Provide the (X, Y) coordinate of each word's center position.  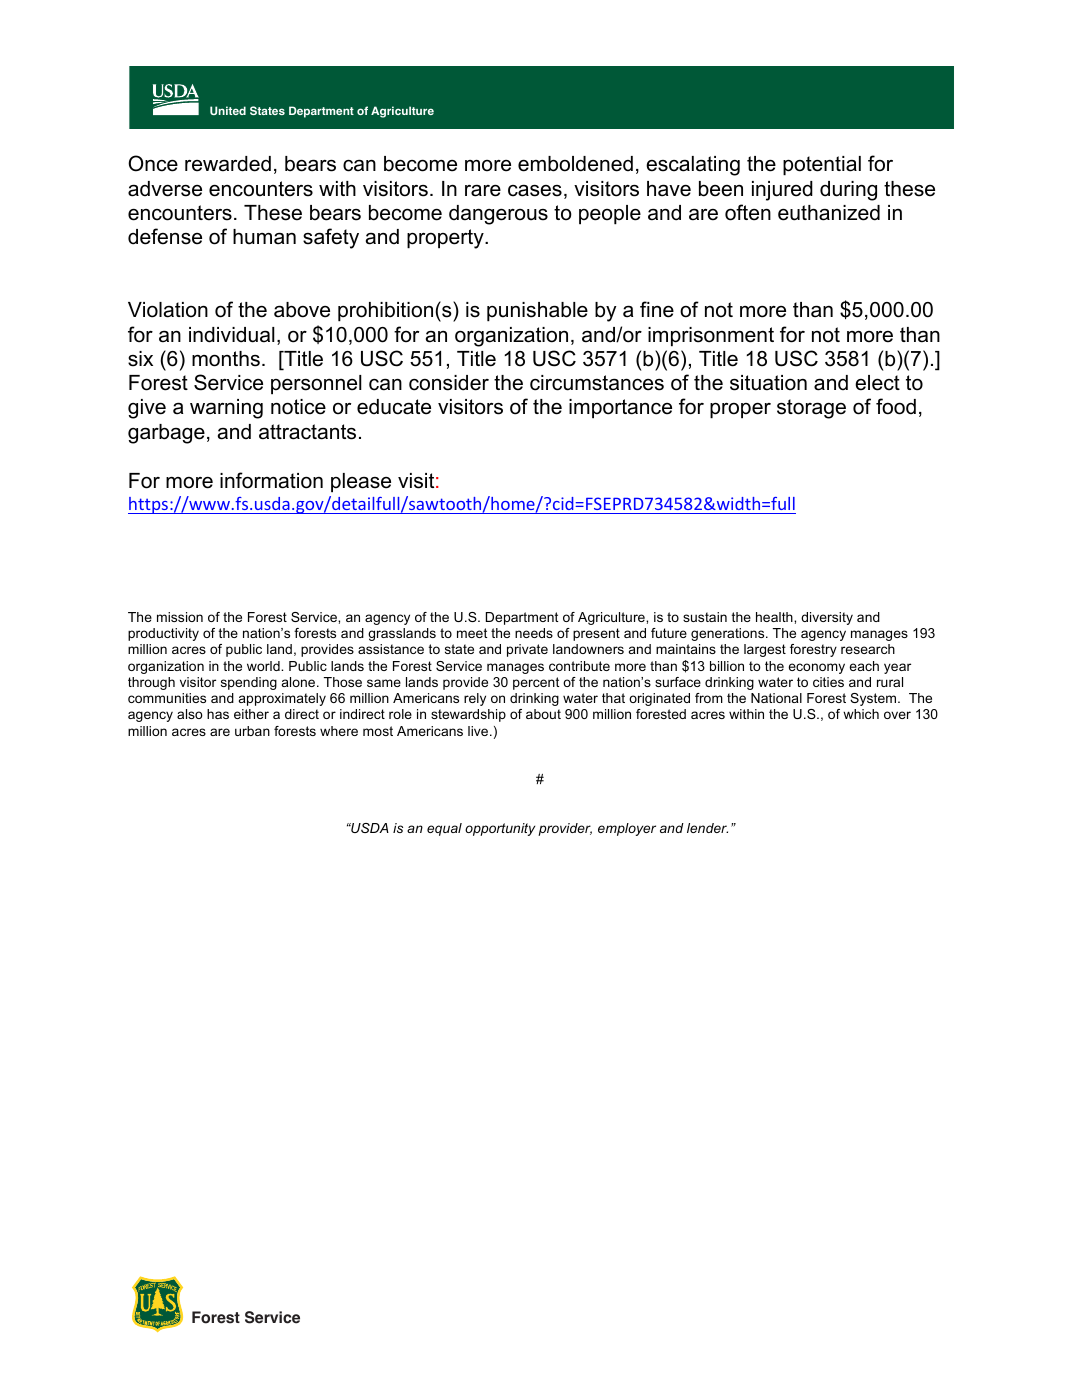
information (271, 480)
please (361, 483)
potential (822, 166)
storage (811, 409)
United (228, 110)
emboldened (575, 164)
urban (252, 731)
